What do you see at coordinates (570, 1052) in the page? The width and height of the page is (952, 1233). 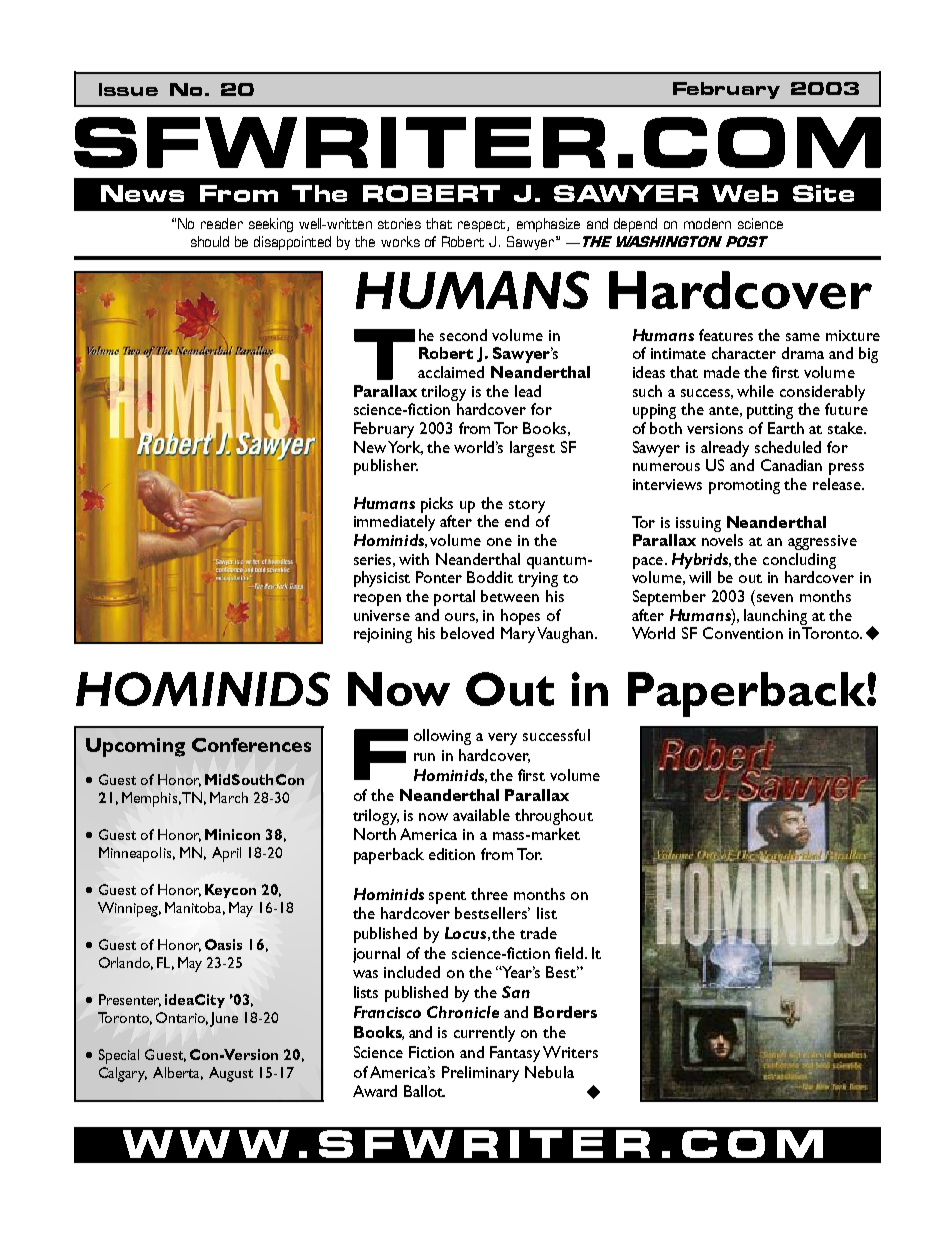 I see `Writers` at bounding box center [570, 1052].
